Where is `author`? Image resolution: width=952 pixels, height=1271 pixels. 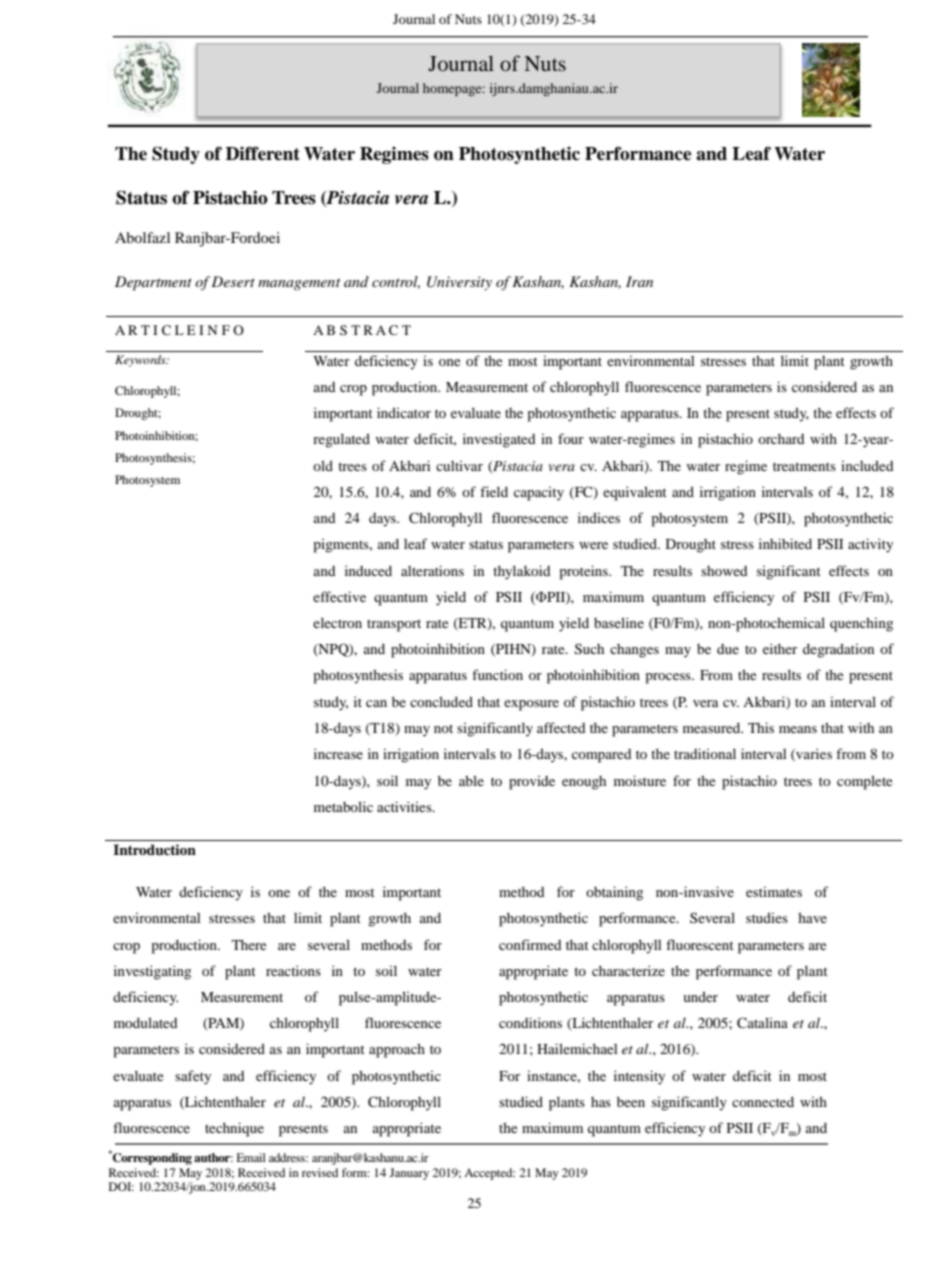
author is located at coordinates (213, 1157).
